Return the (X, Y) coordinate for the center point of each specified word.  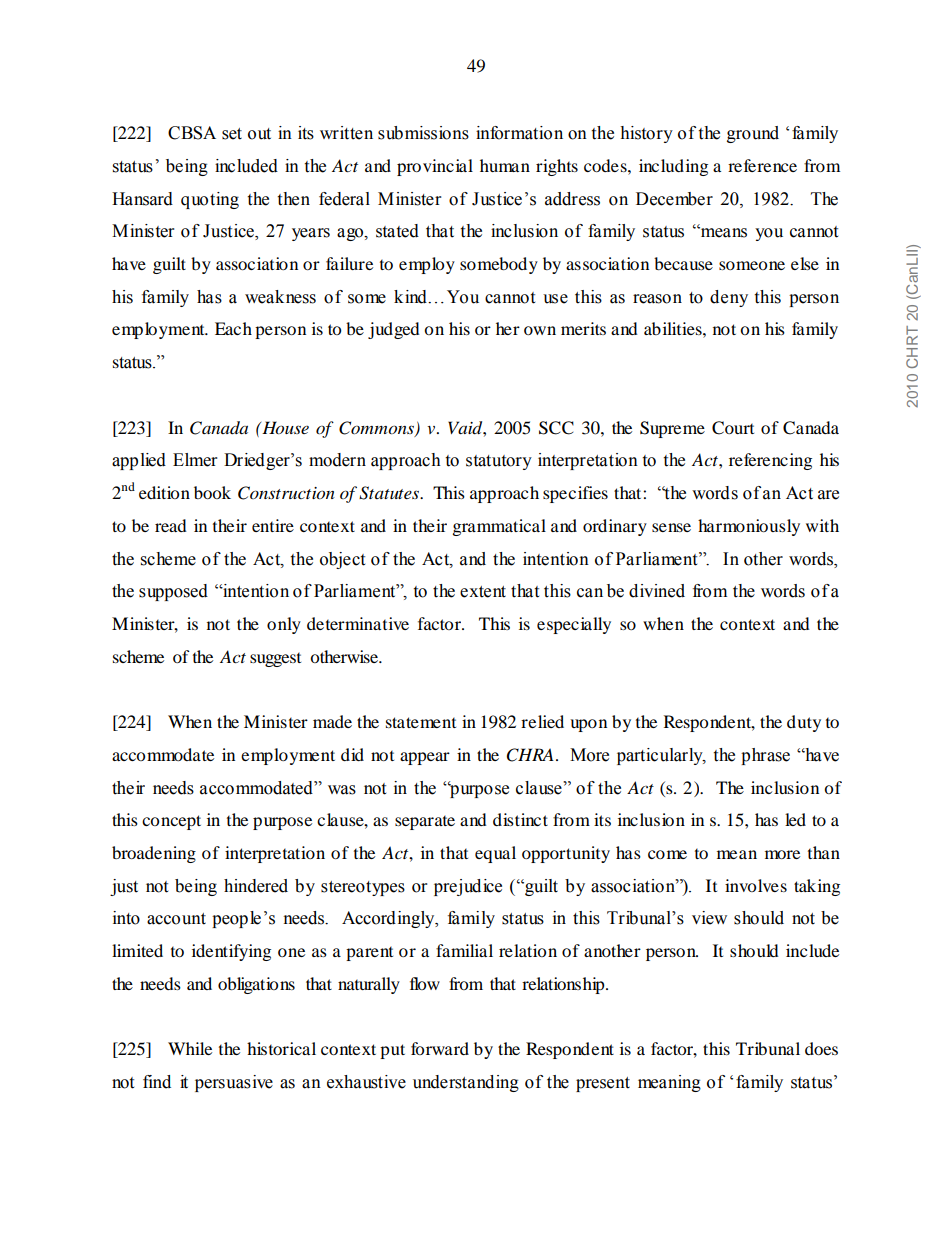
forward (440, 1048)
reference (762, 165)
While (190, 1048)
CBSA (192, 133)
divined (657, 591)
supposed (173, 592)
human (505, 165)
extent (483, 592)
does (821, 1048)
